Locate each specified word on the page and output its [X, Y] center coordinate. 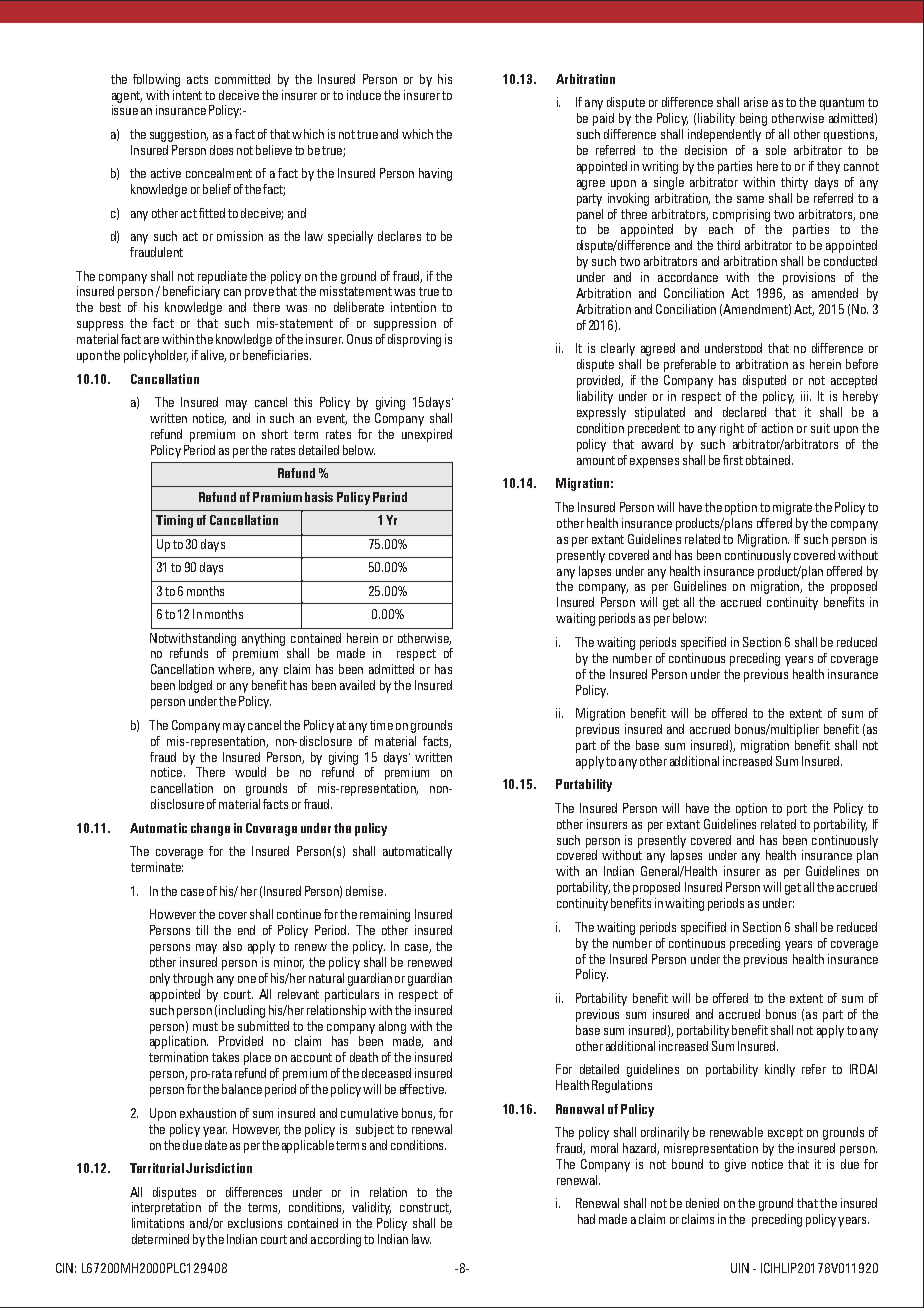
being [753, 119]
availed [357, 685]
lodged [195, 686]
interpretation [166, 1208]
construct [425, 1208]
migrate [792, 508]
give [735, 1165]
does [221, 150]
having [435, 174]
